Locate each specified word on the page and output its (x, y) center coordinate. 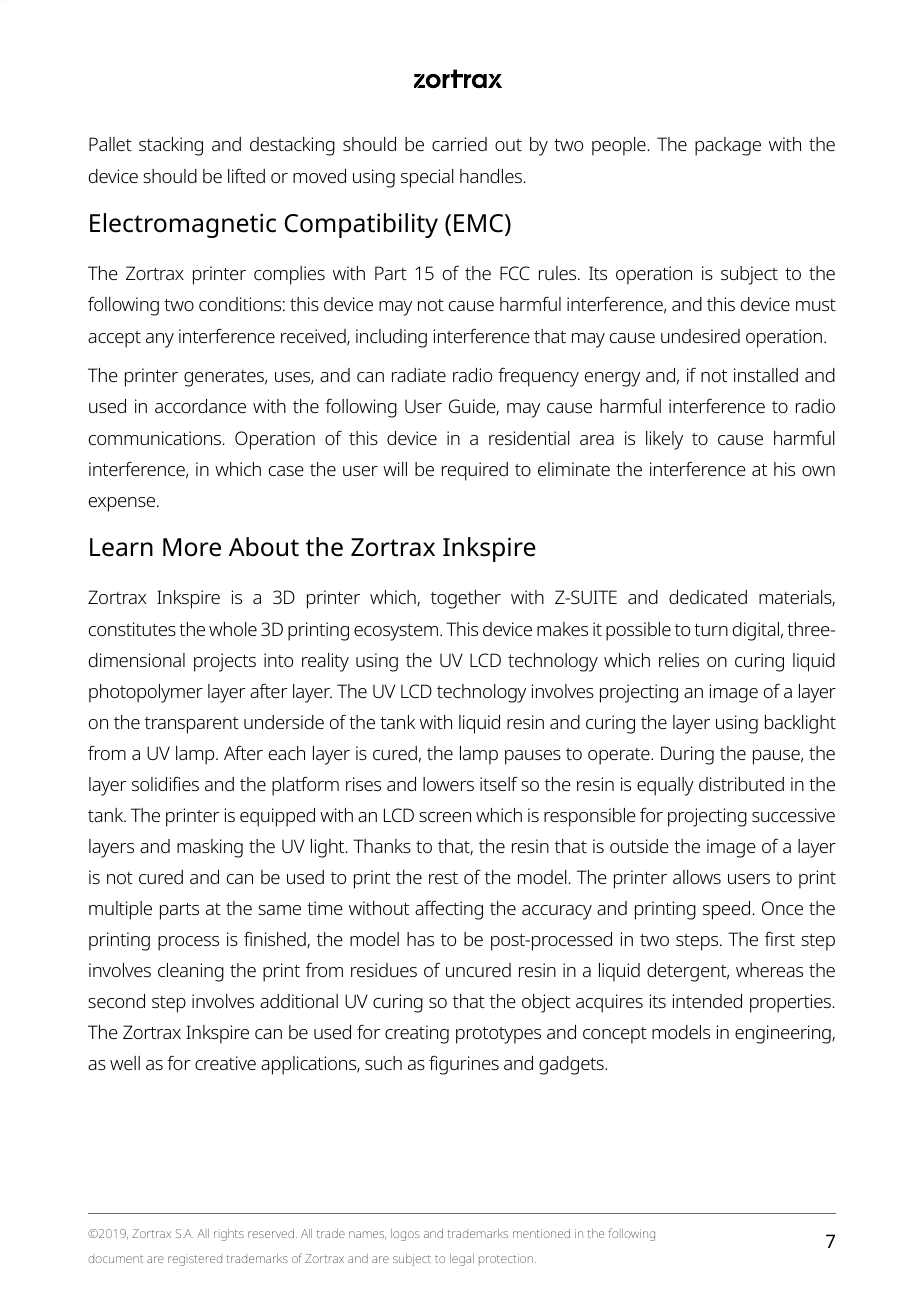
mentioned (541, 1233)
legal (462, 1260)
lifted (246, 175)
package (728, 146)
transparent (192, 725)
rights (229, 1235)
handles (492, 176)
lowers (448, 784)
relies (679, 660)
